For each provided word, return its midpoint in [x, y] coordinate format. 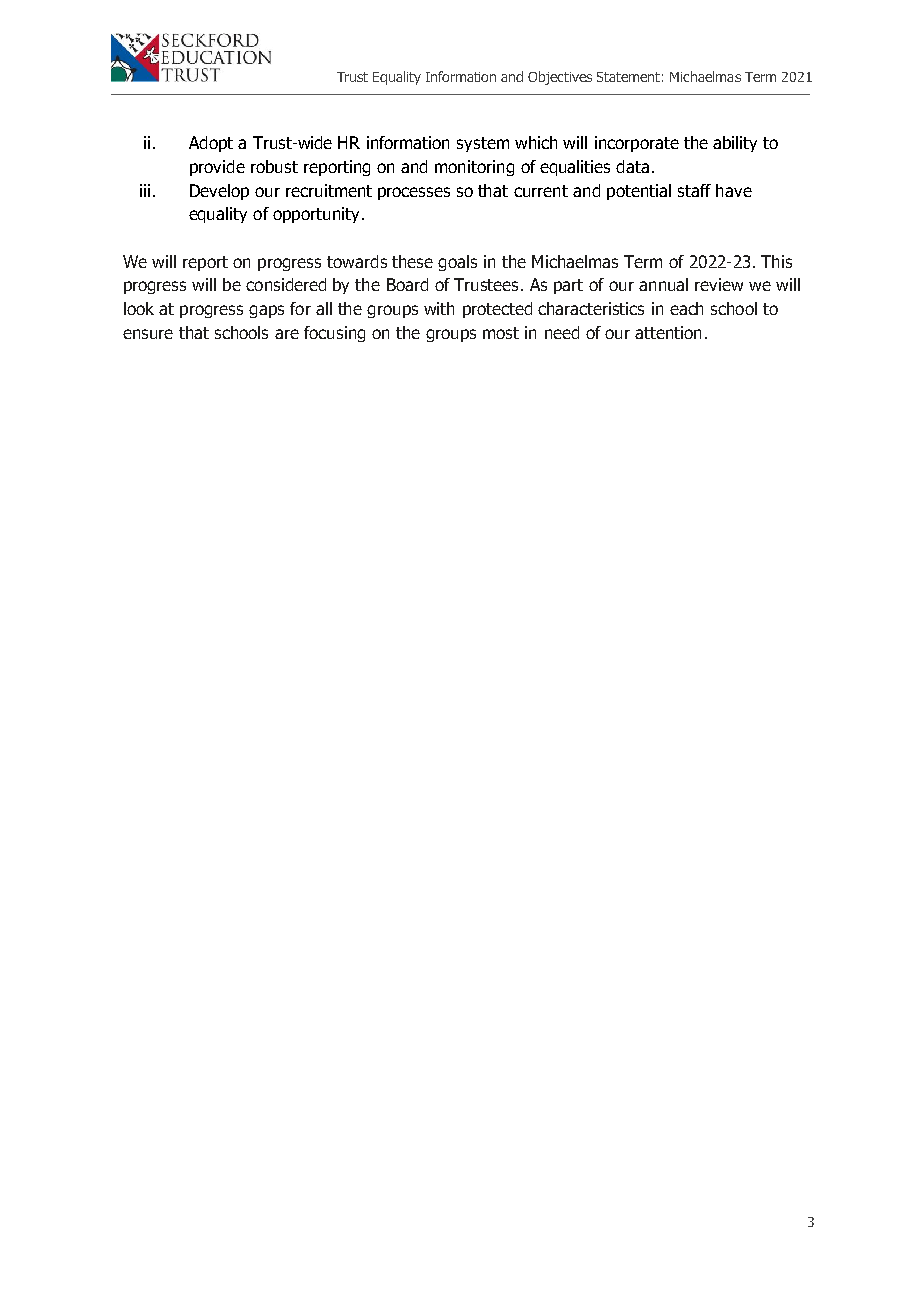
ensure [148, 334]
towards [357, 261]
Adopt [211, 144]
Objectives [560, 78]
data [632, 166]
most [501, 333]
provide [217, 168]
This [776, 261]
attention [668, 332]
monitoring [474, 168]
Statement [628, 77]
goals [457, 263]
